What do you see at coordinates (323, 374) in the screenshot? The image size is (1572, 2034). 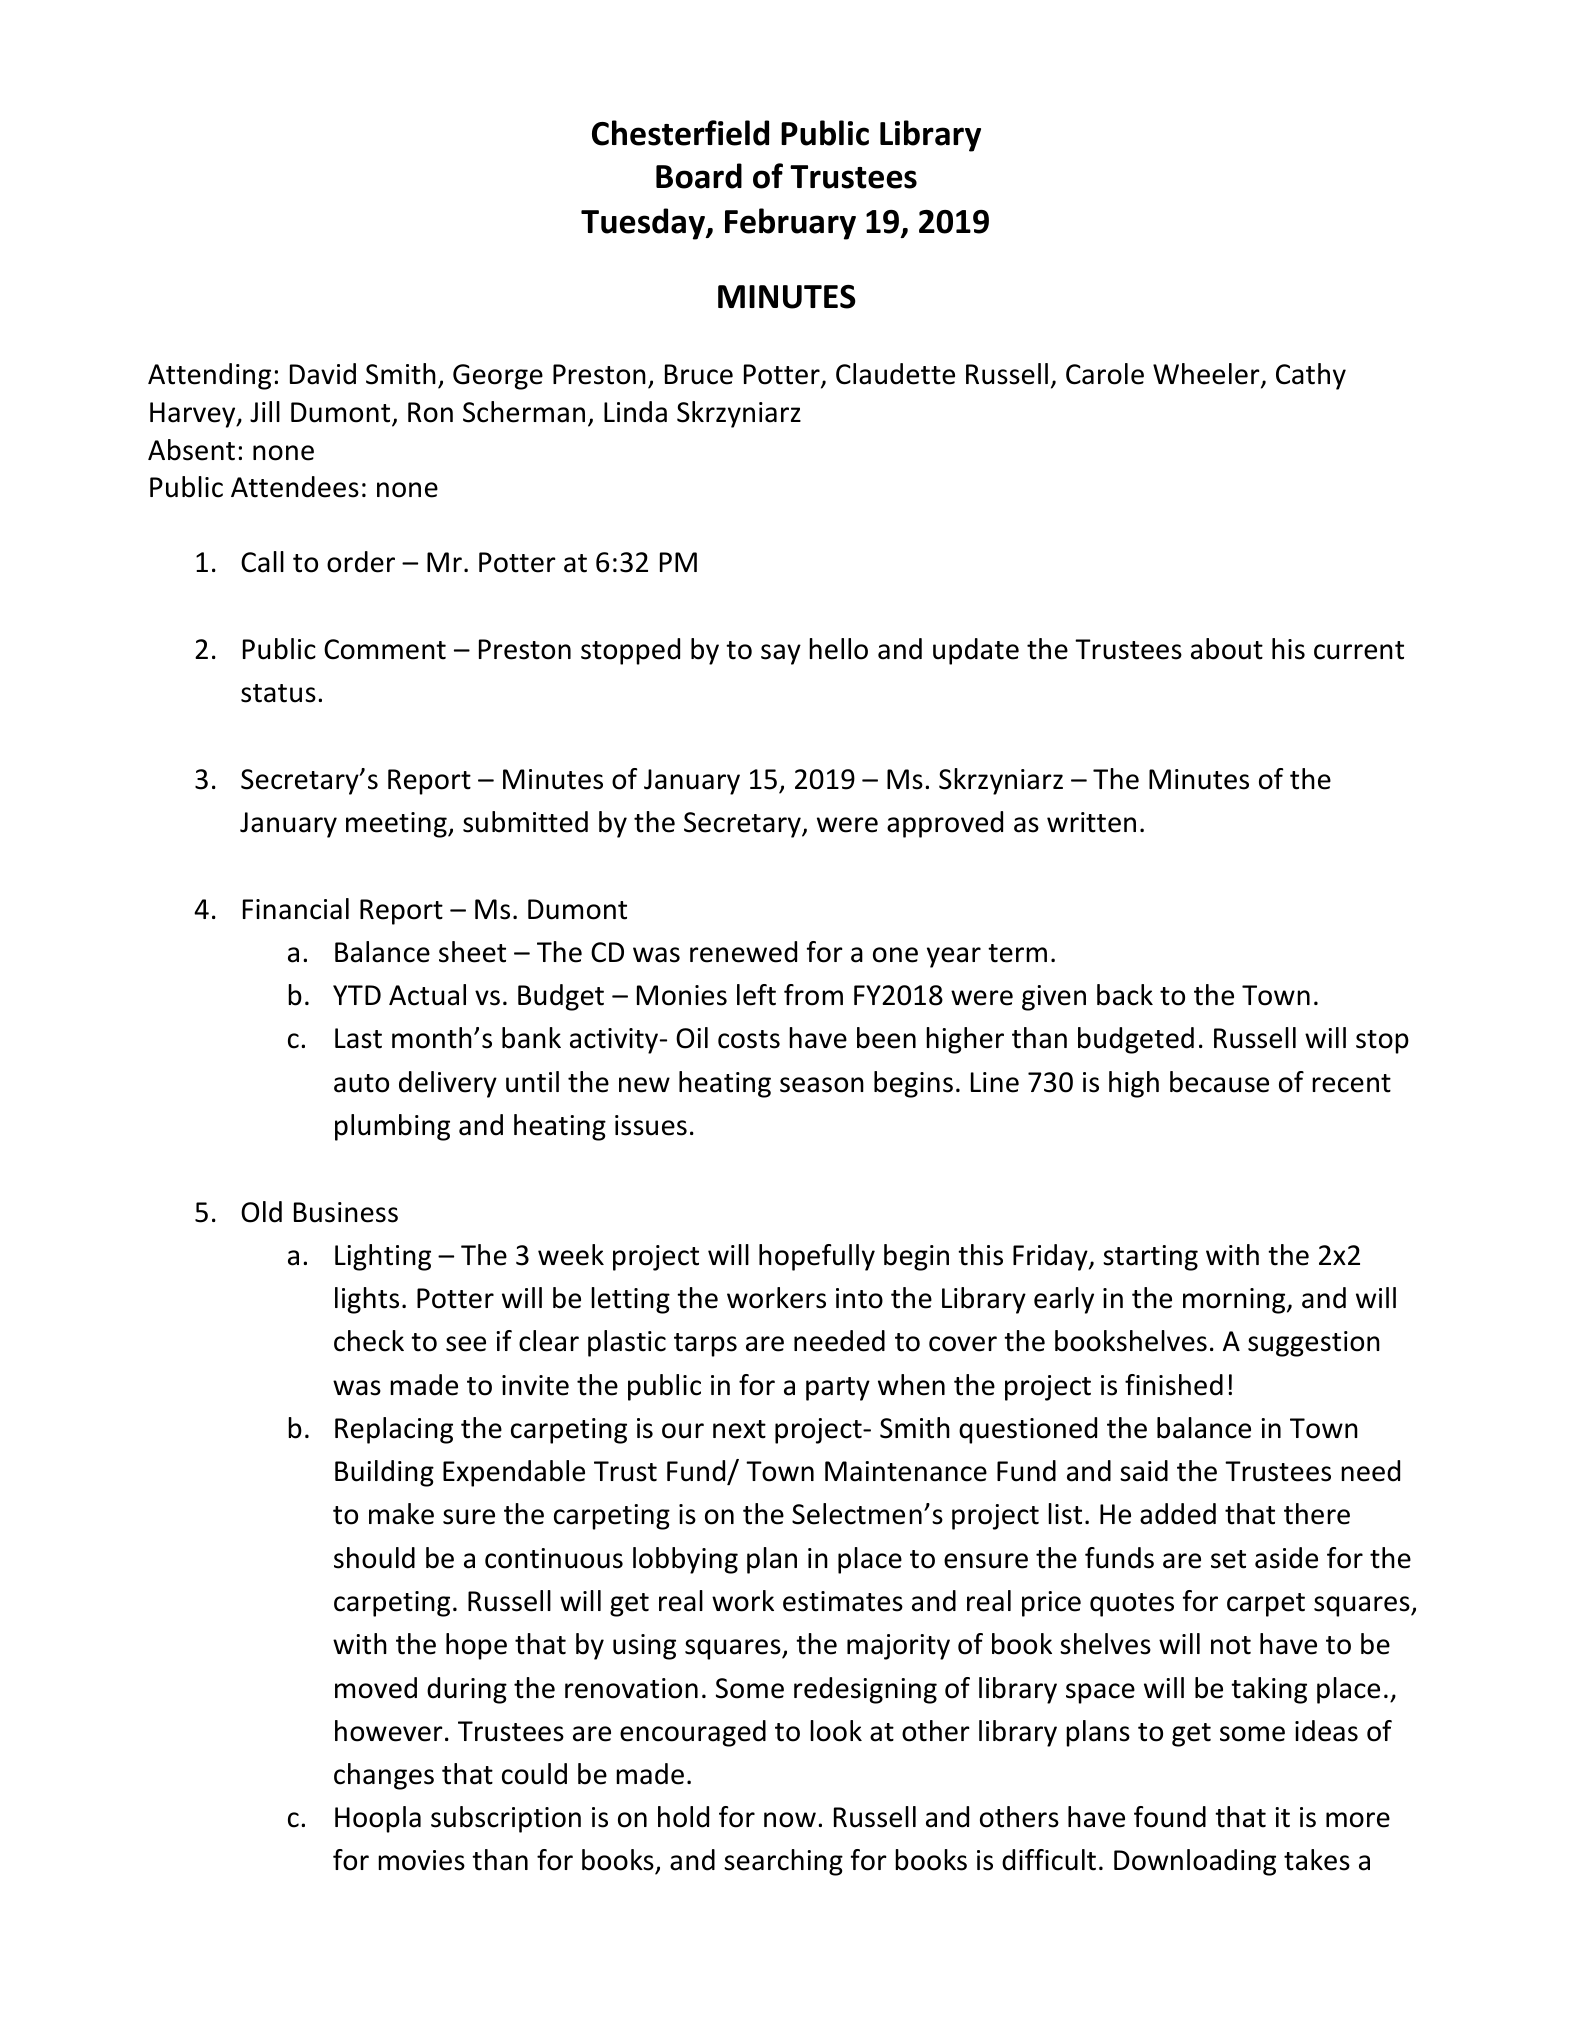 I see `David` at bounding box center [323, 374].
